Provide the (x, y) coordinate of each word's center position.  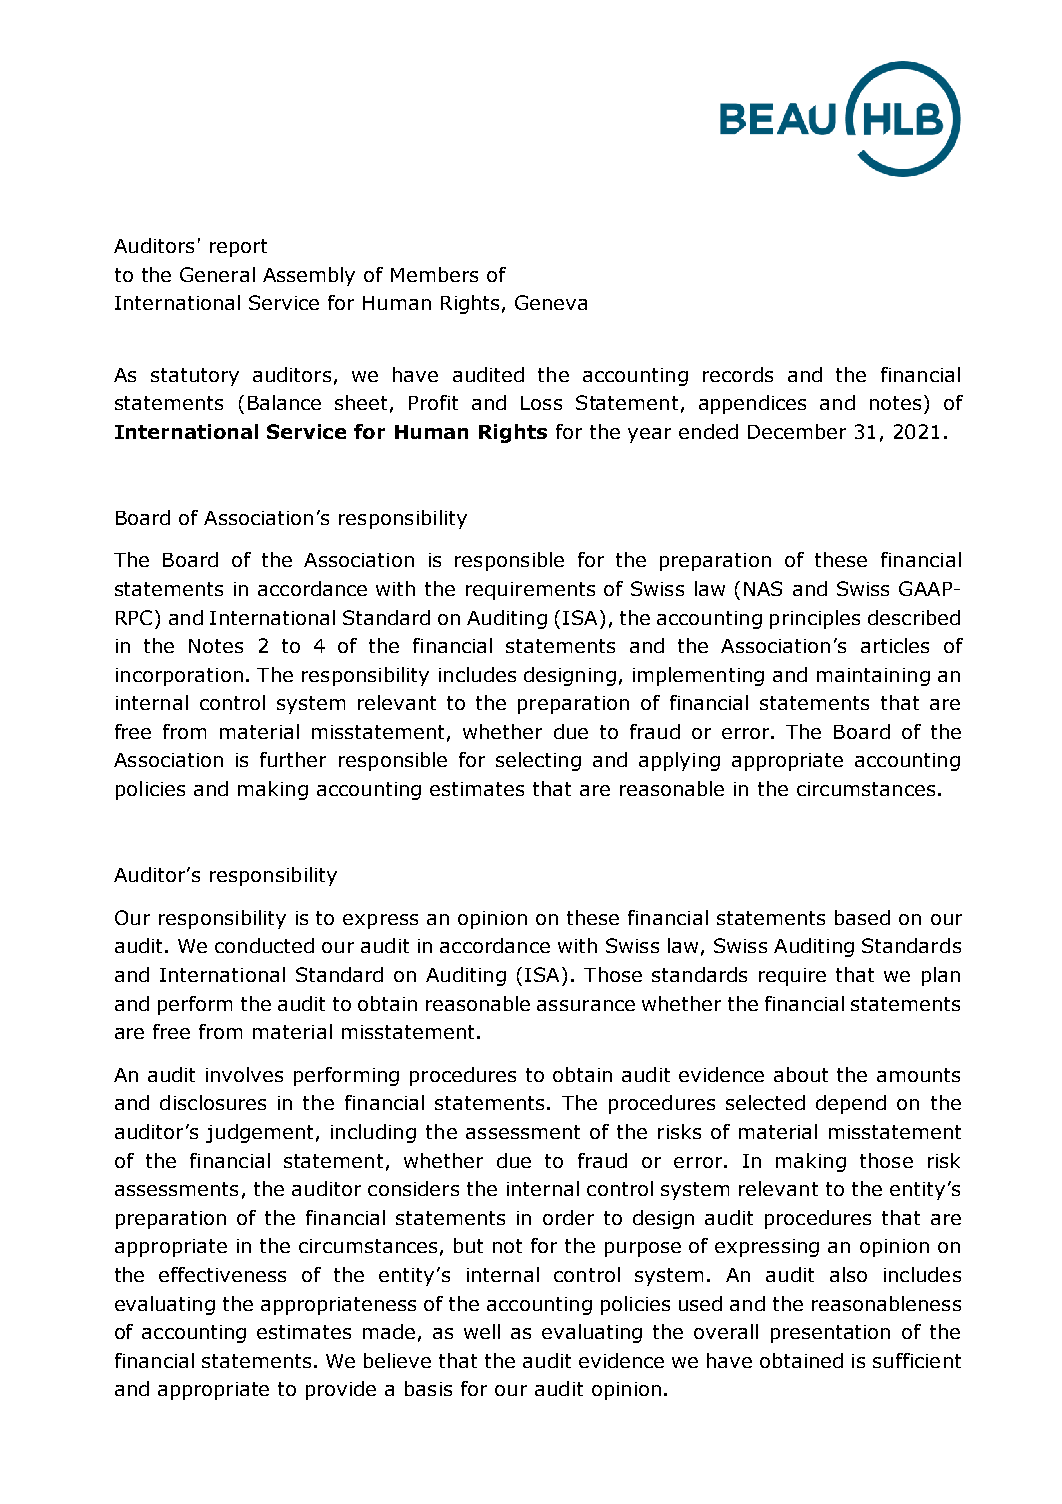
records (738, 374)
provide (341, 1390)
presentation (830, 1334)
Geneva (551, 302)
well (482, 1331)
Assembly (309, 276)
